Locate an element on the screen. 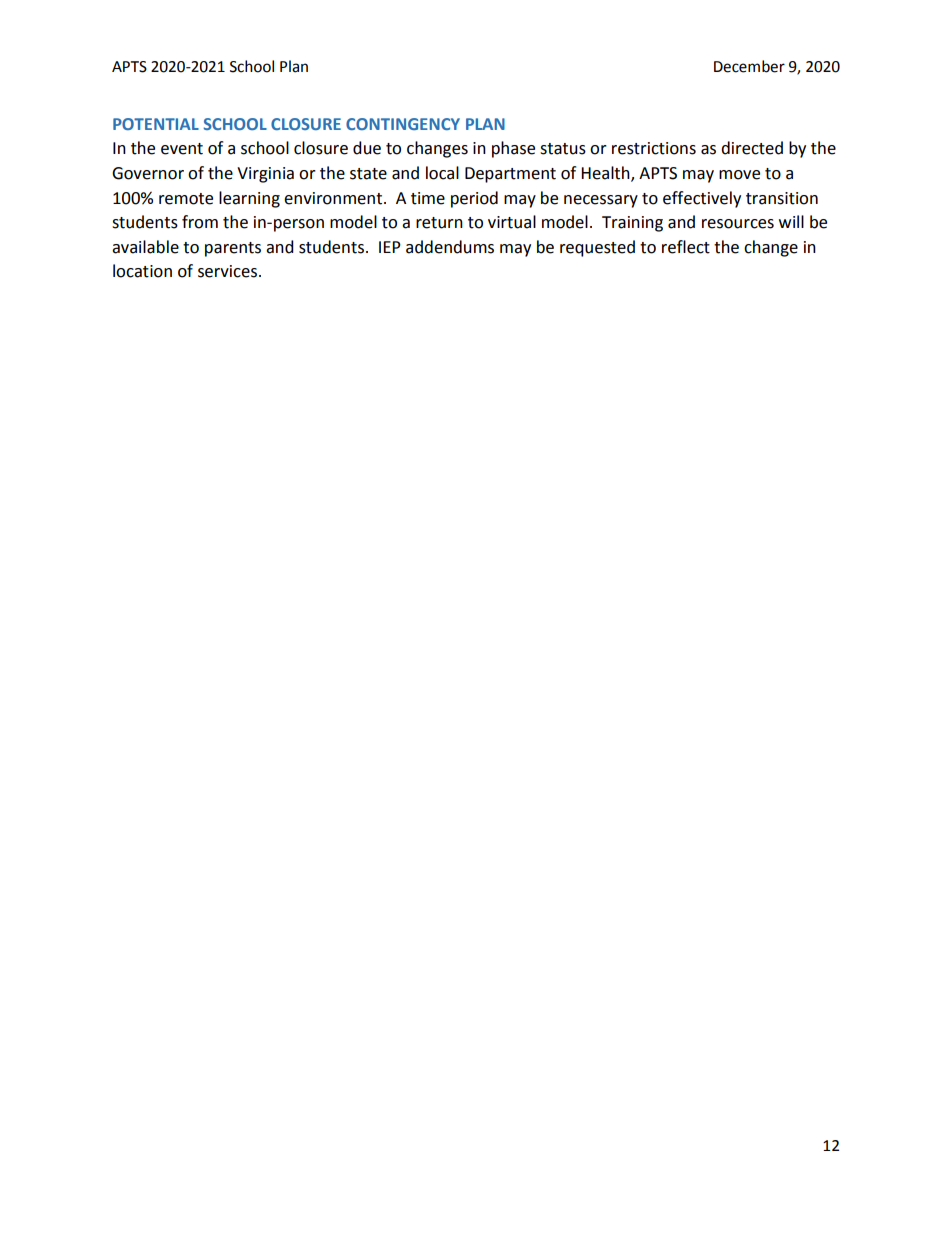  Virginia is located at coordinates (265, 175).
